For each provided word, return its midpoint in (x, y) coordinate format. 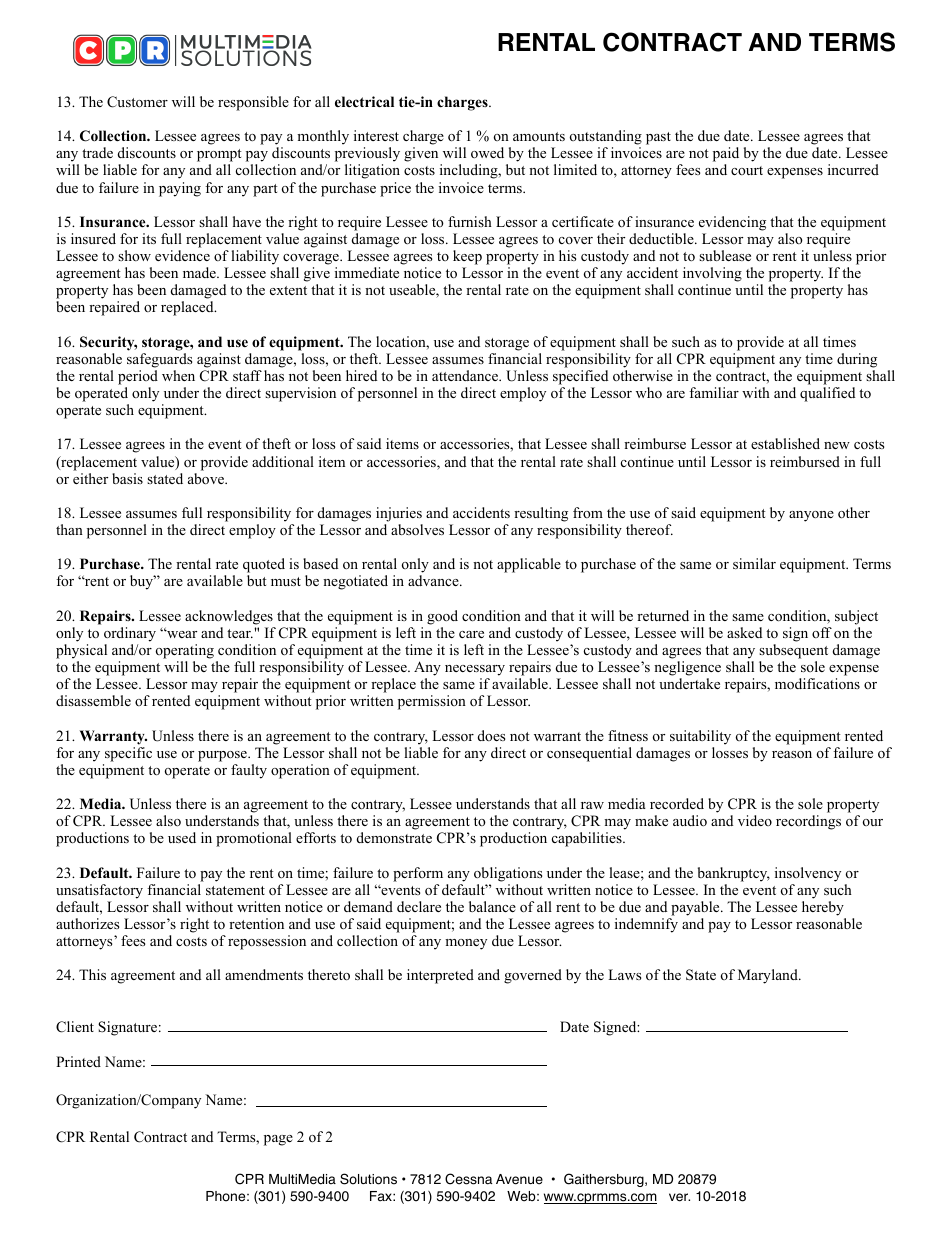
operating (185, 651)
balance (492, 906)
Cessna (469, 1179)
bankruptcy (734, 874)
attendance (466, 375)
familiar (714, 392)
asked (744, 632)
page (278, 1140)
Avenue (519, 1179)
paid (726, 156)
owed (487, 152)
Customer (137, 102)
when (178, 375)
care (471, 634)
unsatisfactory (99, 891)
